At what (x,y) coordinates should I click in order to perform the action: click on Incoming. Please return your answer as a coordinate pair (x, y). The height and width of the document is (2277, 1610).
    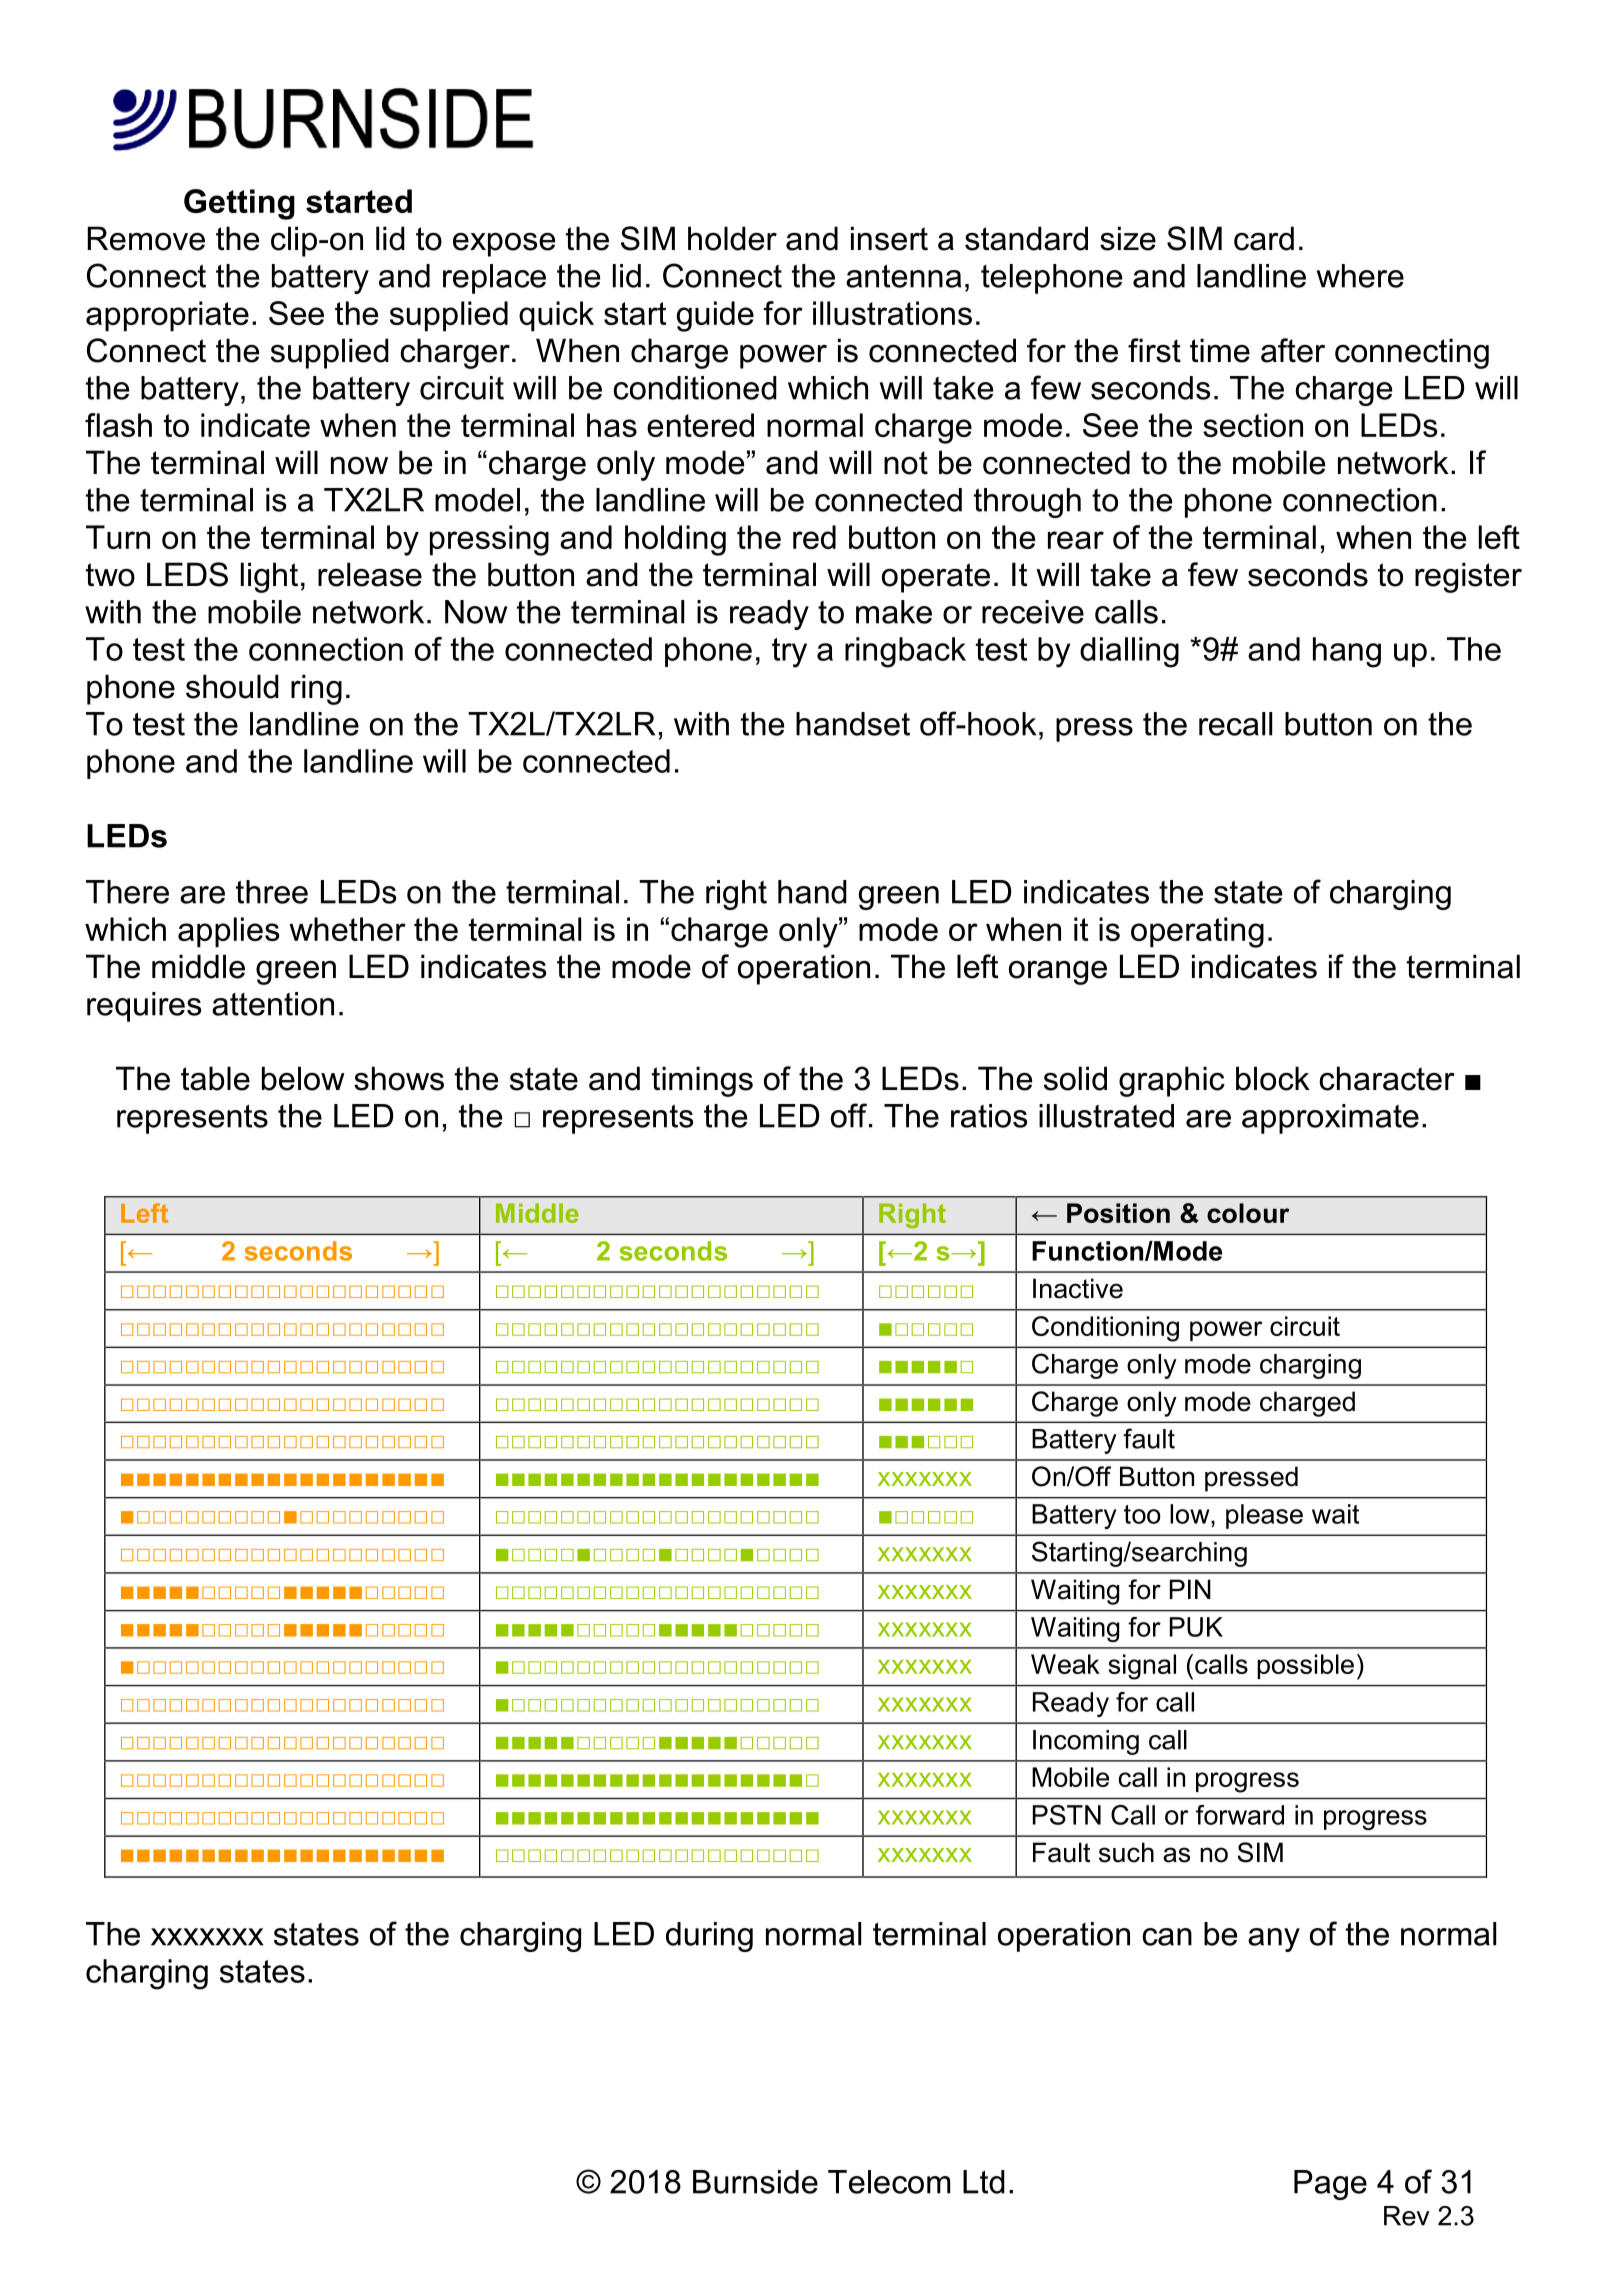
    Looking at the image, I should click on (1086, 1742).
